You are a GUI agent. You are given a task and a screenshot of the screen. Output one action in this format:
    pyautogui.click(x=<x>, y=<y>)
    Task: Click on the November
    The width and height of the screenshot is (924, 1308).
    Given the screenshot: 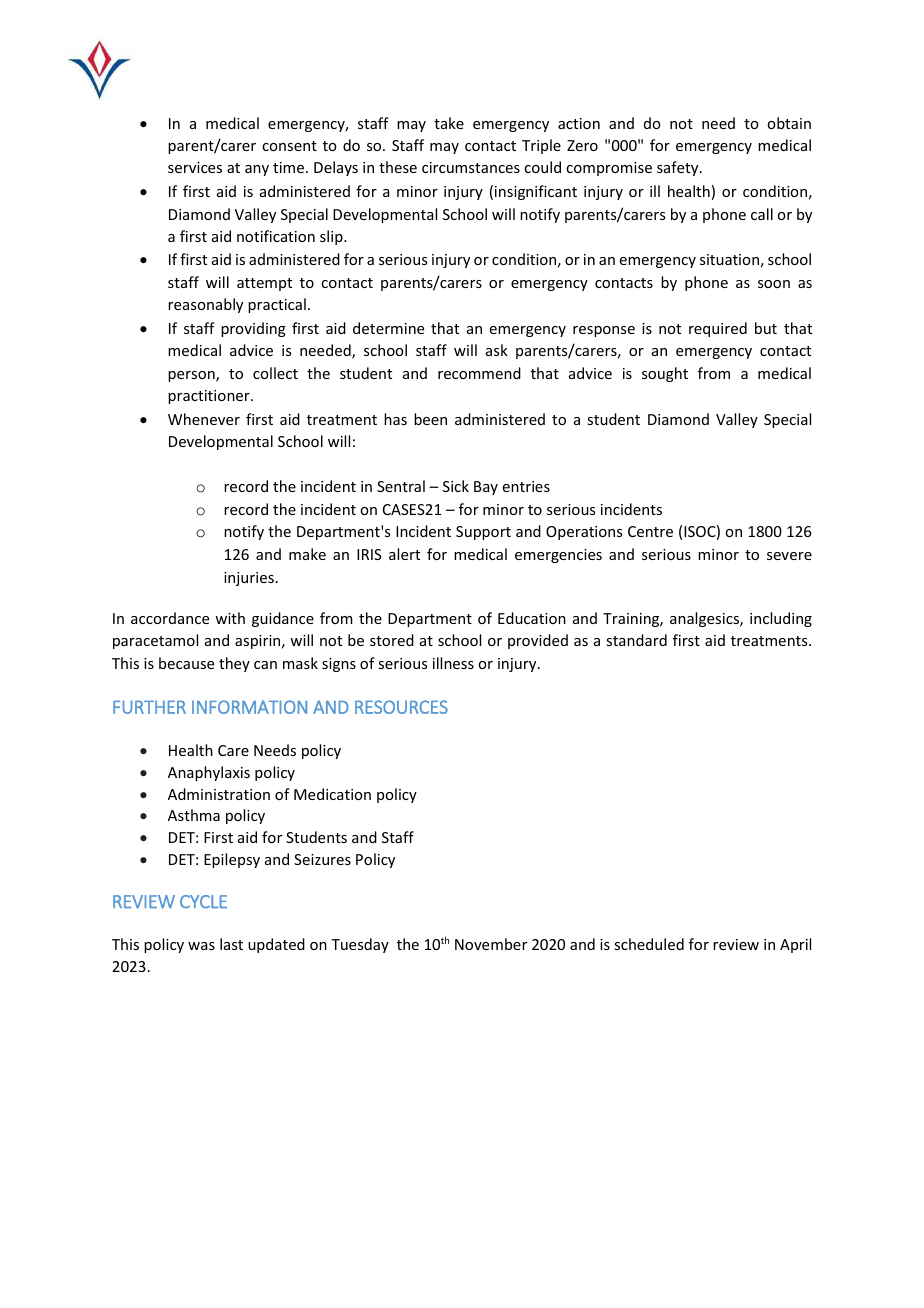 What is the action you would take?
    pyautogui.click(x=491, y=944)
